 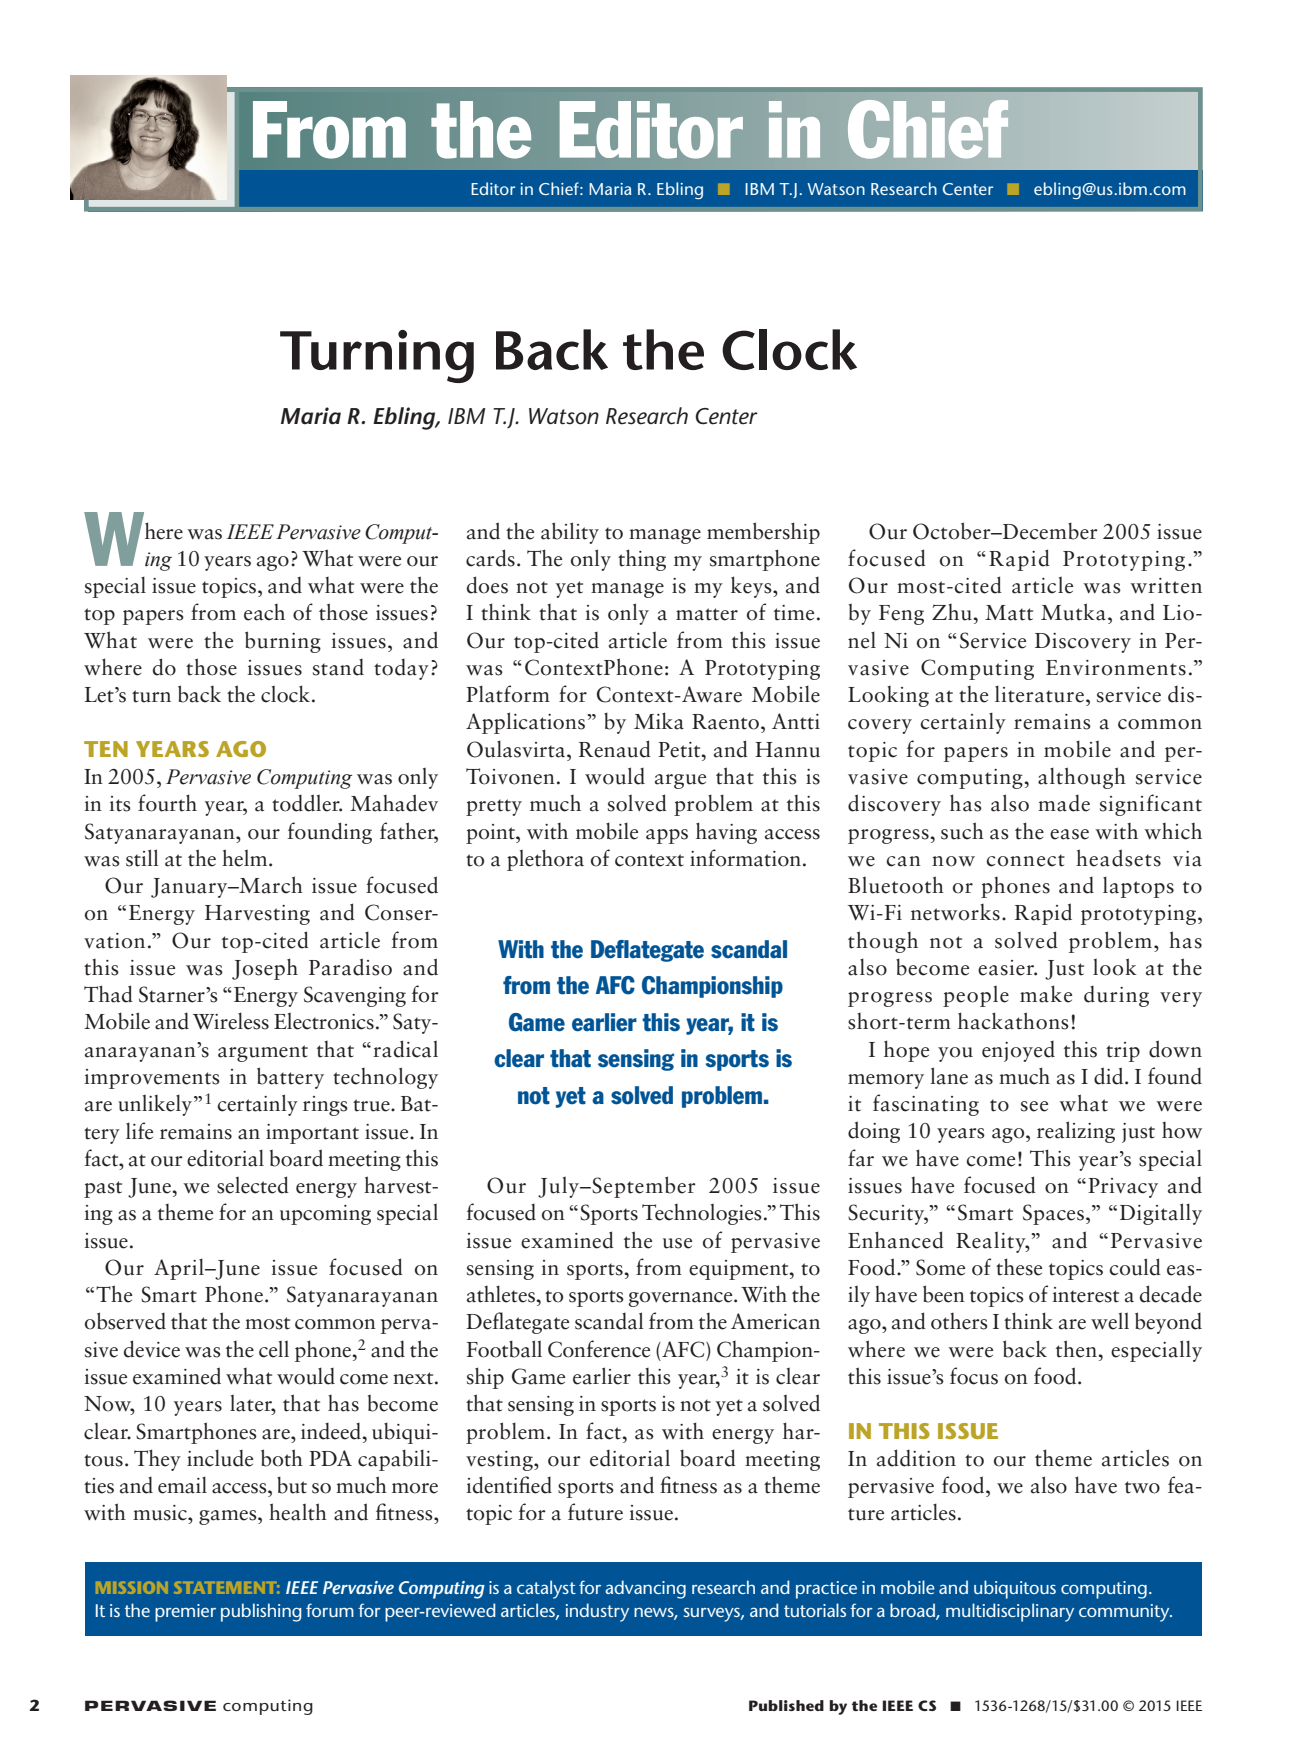 What do you see at coordinates (1166, 586) in the image?
I see `written` at bounding box center [1166, 586].
